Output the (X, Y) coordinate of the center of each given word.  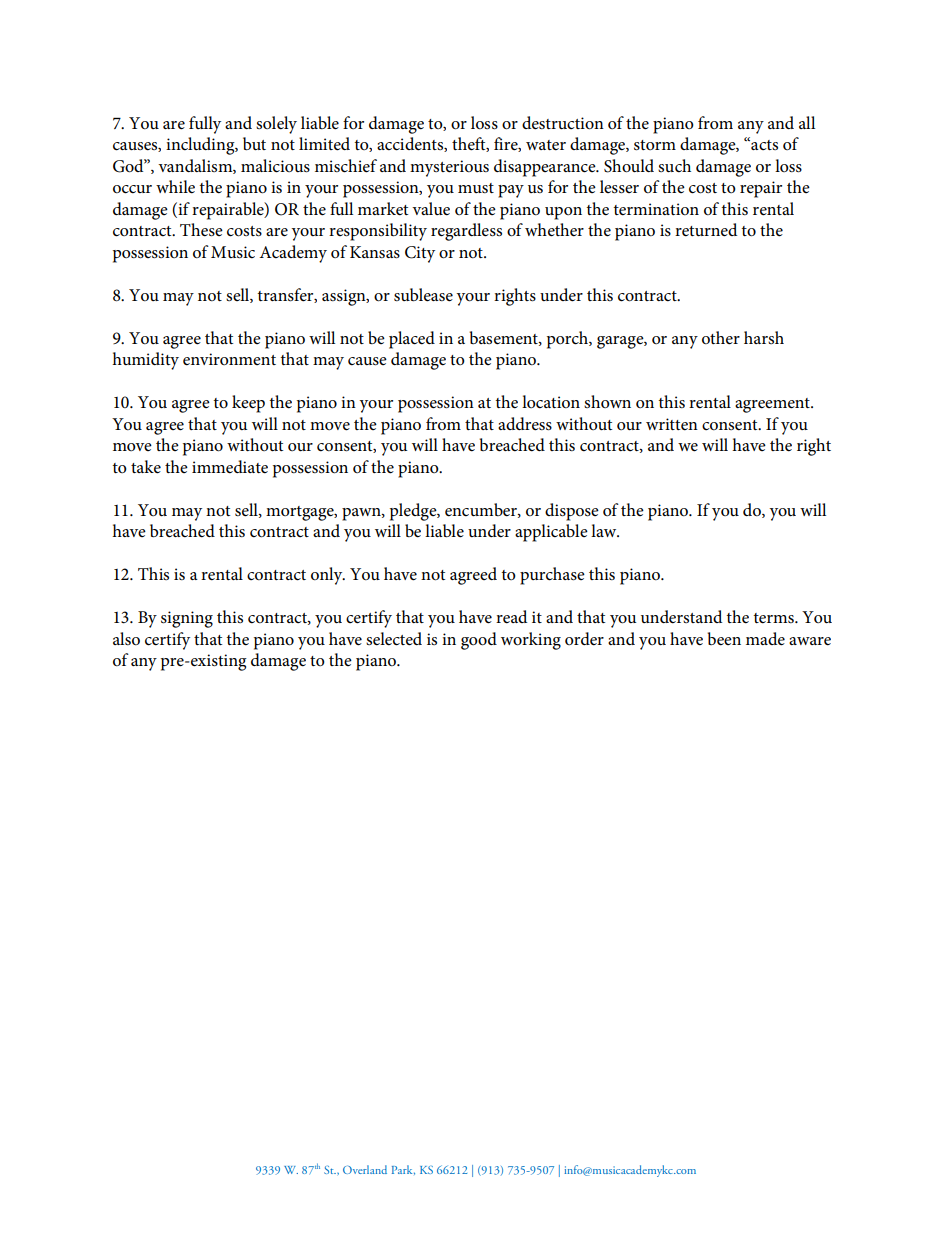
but (254, 144)
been (724, 639)
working (531, 641)
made (765, 639)
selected (394, 639)
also (126, 639)
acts (763, 143)
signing (187, 619)
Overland (365, 1169)
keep (248, 404)
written (672, 424)
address (525, 424)
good (479, 641)
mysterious (449, 168)
